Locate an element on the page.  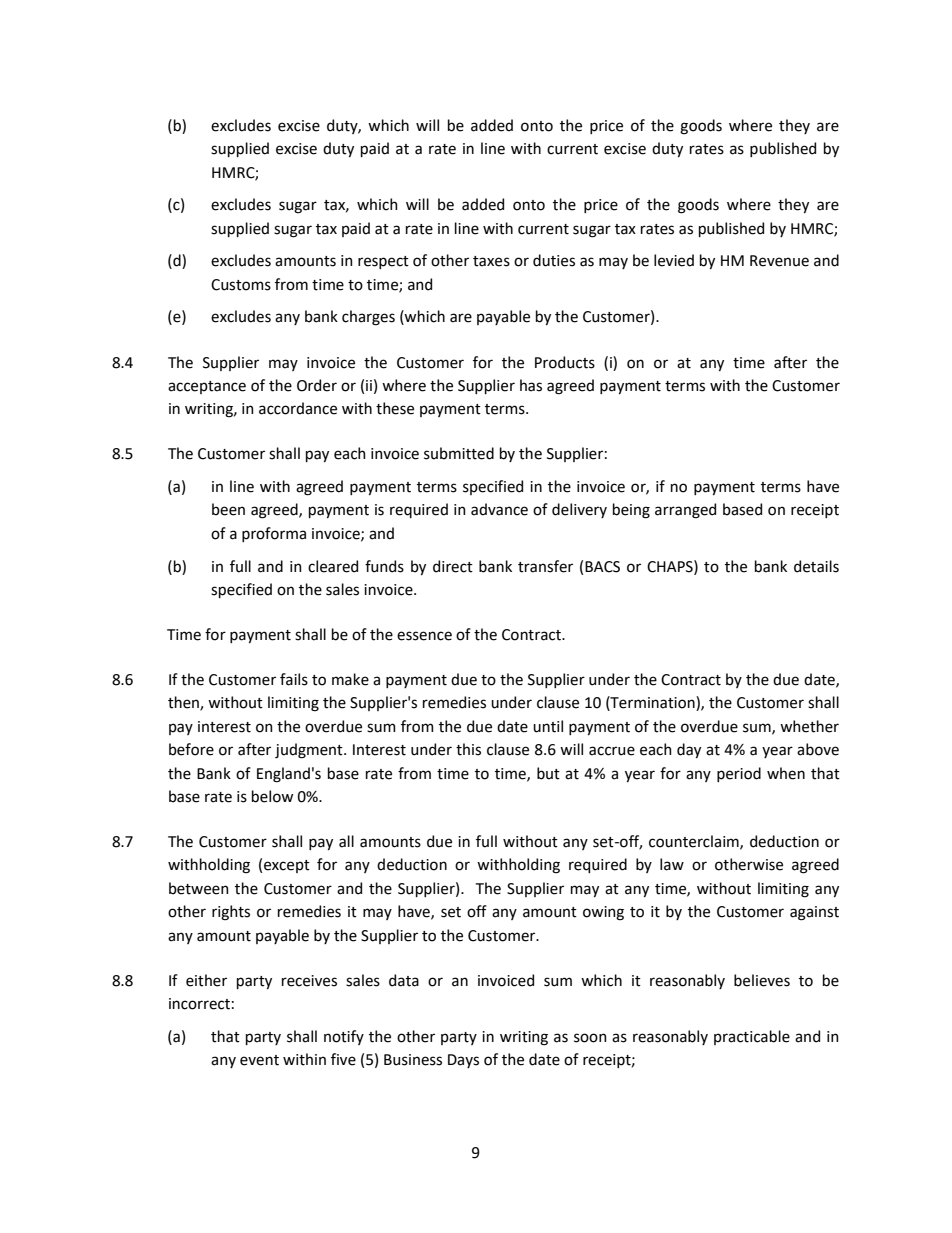
except is located at coordinates (287, 866).
